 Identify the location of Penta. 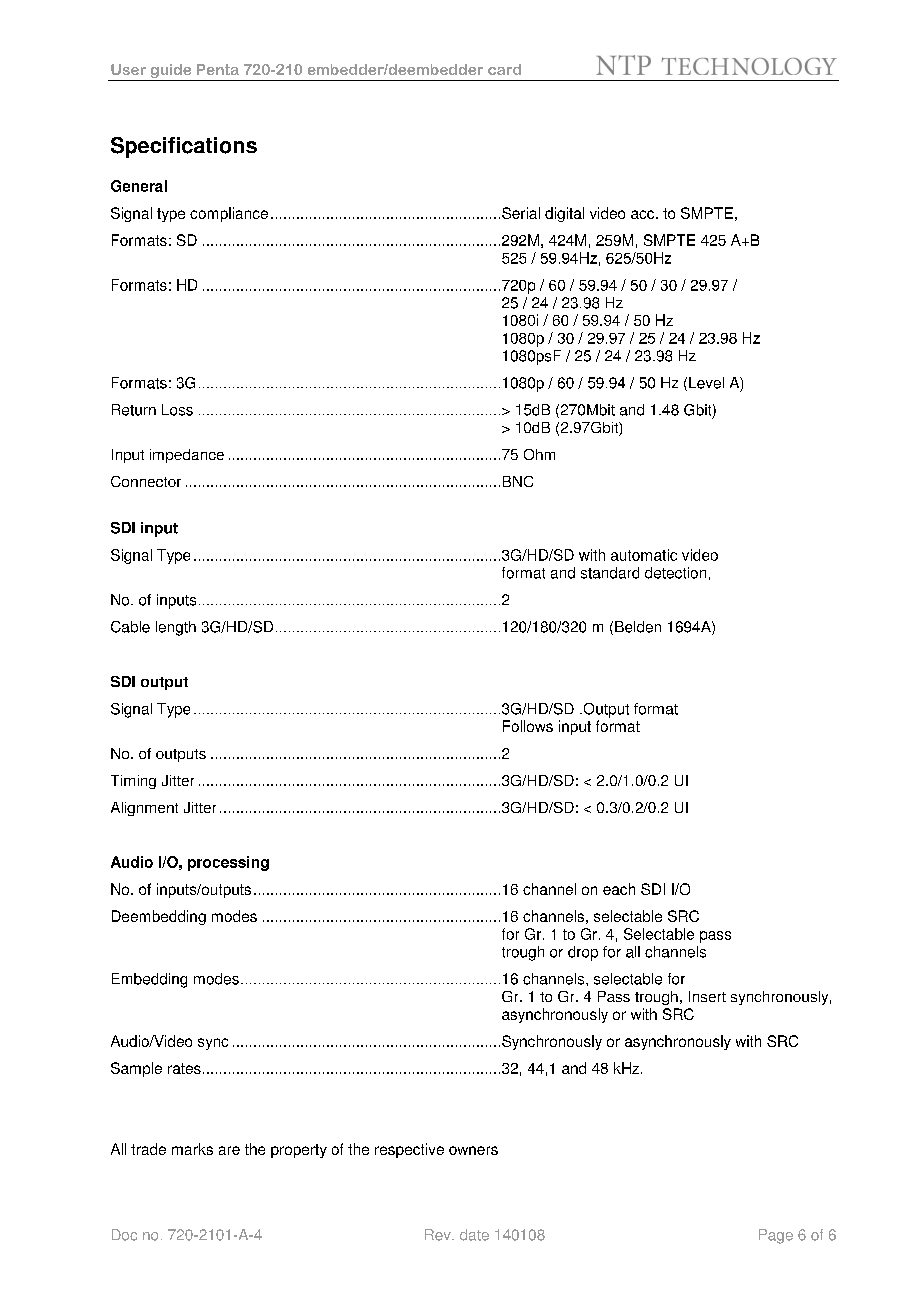
(218, 69).
